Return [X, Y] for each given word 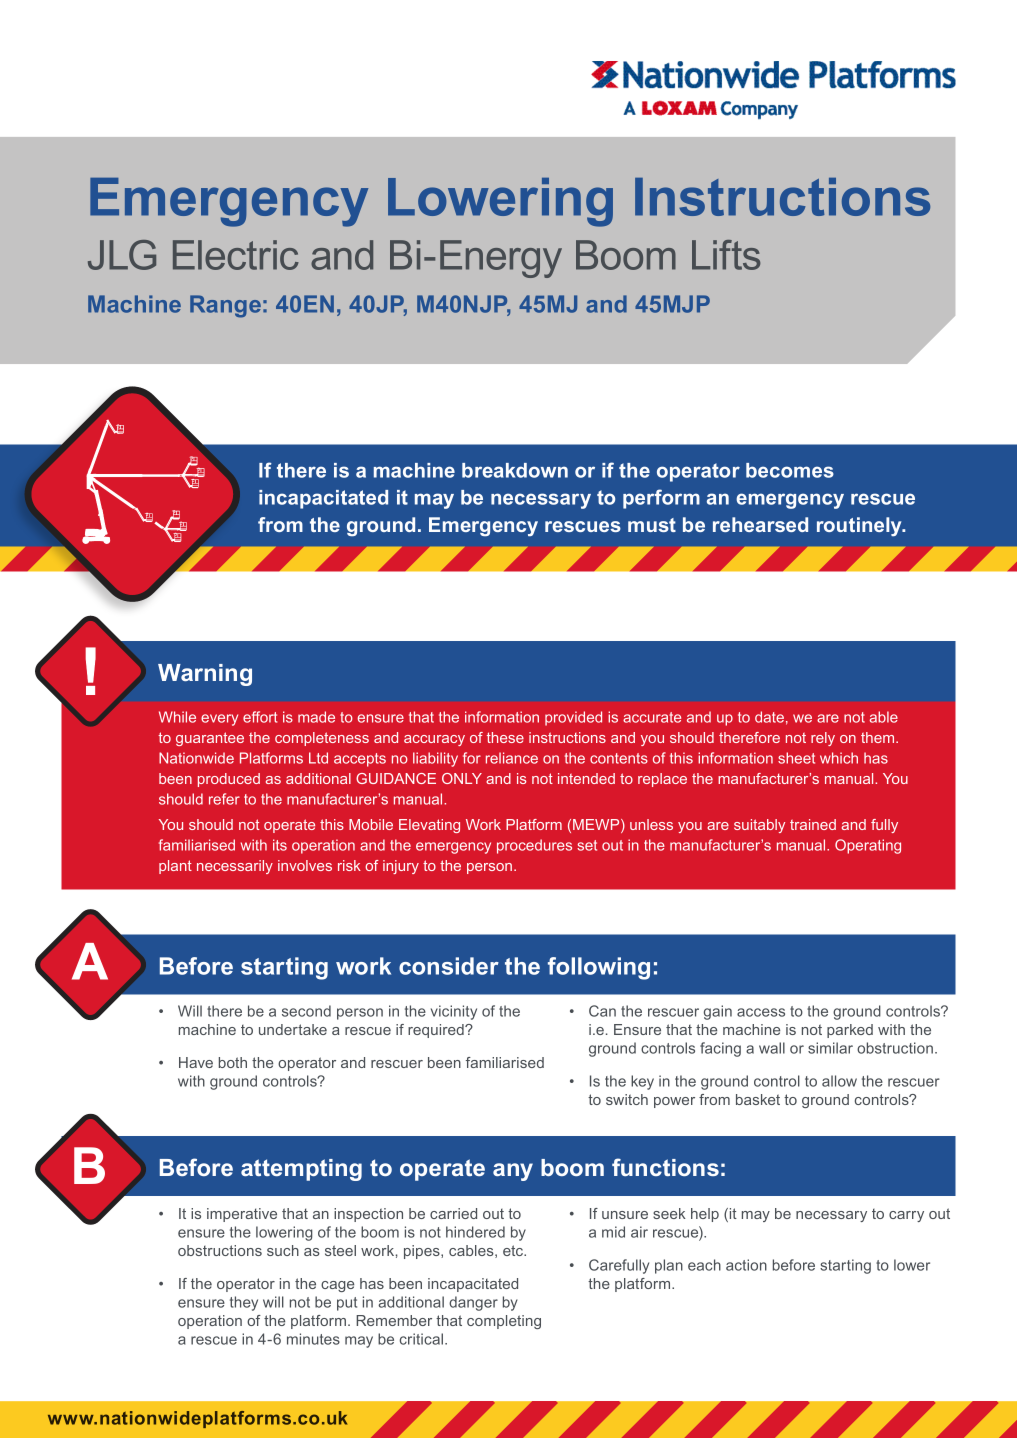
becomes [790, 470]
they [244, 1303]
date [769, 717]
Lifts [726, 255]
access [761, 1012]
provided [573, 718]
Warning [205, 675]
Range [225, 306]
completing [504, 1322]
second [306, 1011]
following [599, 968]
